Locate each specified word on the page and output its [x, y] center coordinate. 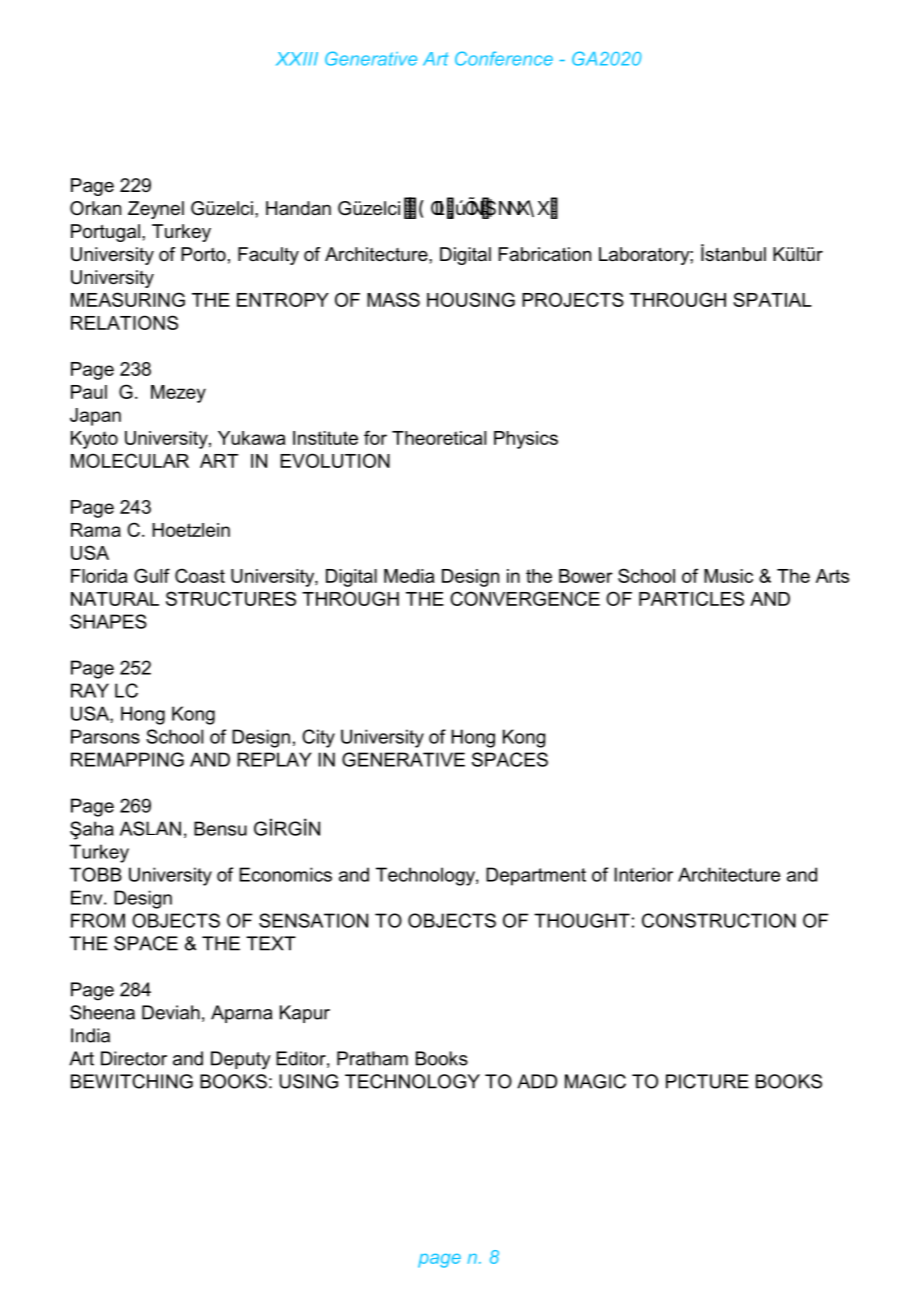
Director [134, 1058]
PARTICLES [691, 598]
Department [536, 876]
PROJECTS [573, 299]
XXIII [297, 59]
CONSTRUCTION [719, 920]
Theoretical [439, 438]
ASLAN [150, 828]
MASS [393, 299]
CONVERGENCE [525, 598]
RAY [90, 690]
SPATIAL [772, 299]
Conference [504, 58]
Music [728, 576]
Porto [203, 254]
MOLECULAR [130, 460]
